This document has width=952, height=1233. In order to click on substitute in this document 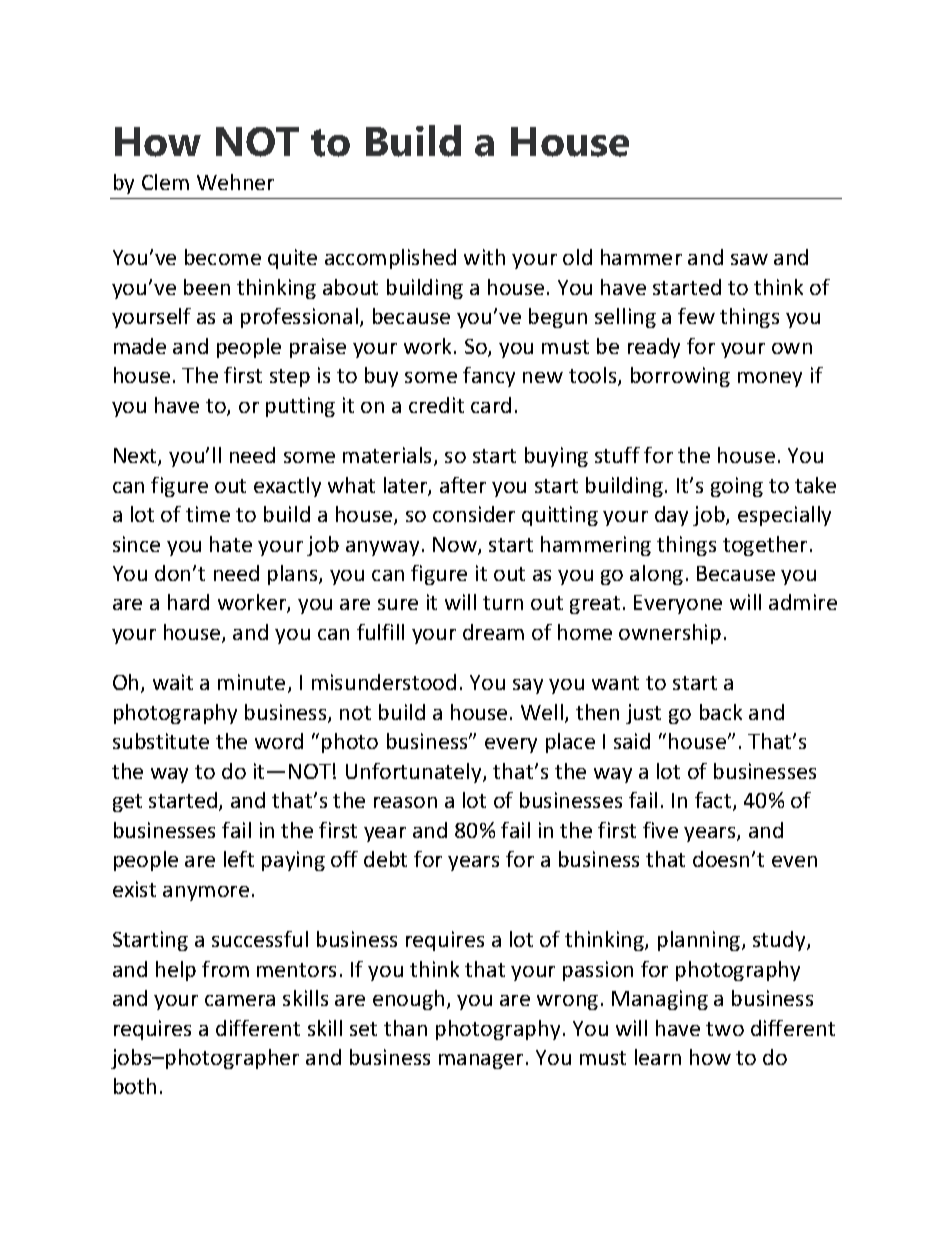, I will do `click(161, 741)`.
